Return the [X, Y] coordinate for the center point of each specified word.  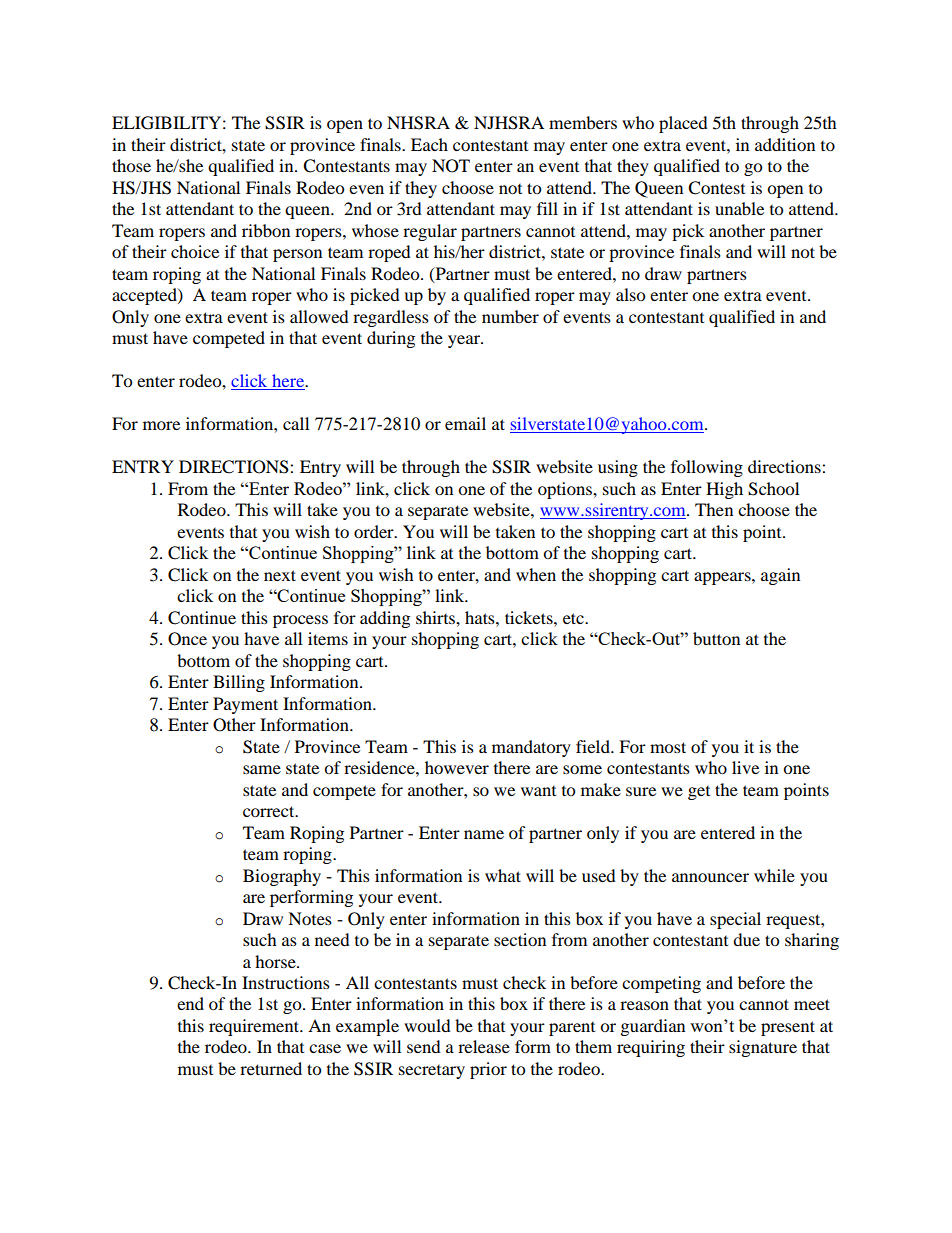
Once [187, 639]
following [707, 468]
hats [481, 617]
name [484, 834]
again [780, 576]
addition [785, 144]
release [484, 1046]
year [465, 341]
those [131, 165]
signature [763, 1048]
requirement [255, 1027]
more [161, 425]
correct [270, 811]
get [699, 793]
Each [429, 144]
